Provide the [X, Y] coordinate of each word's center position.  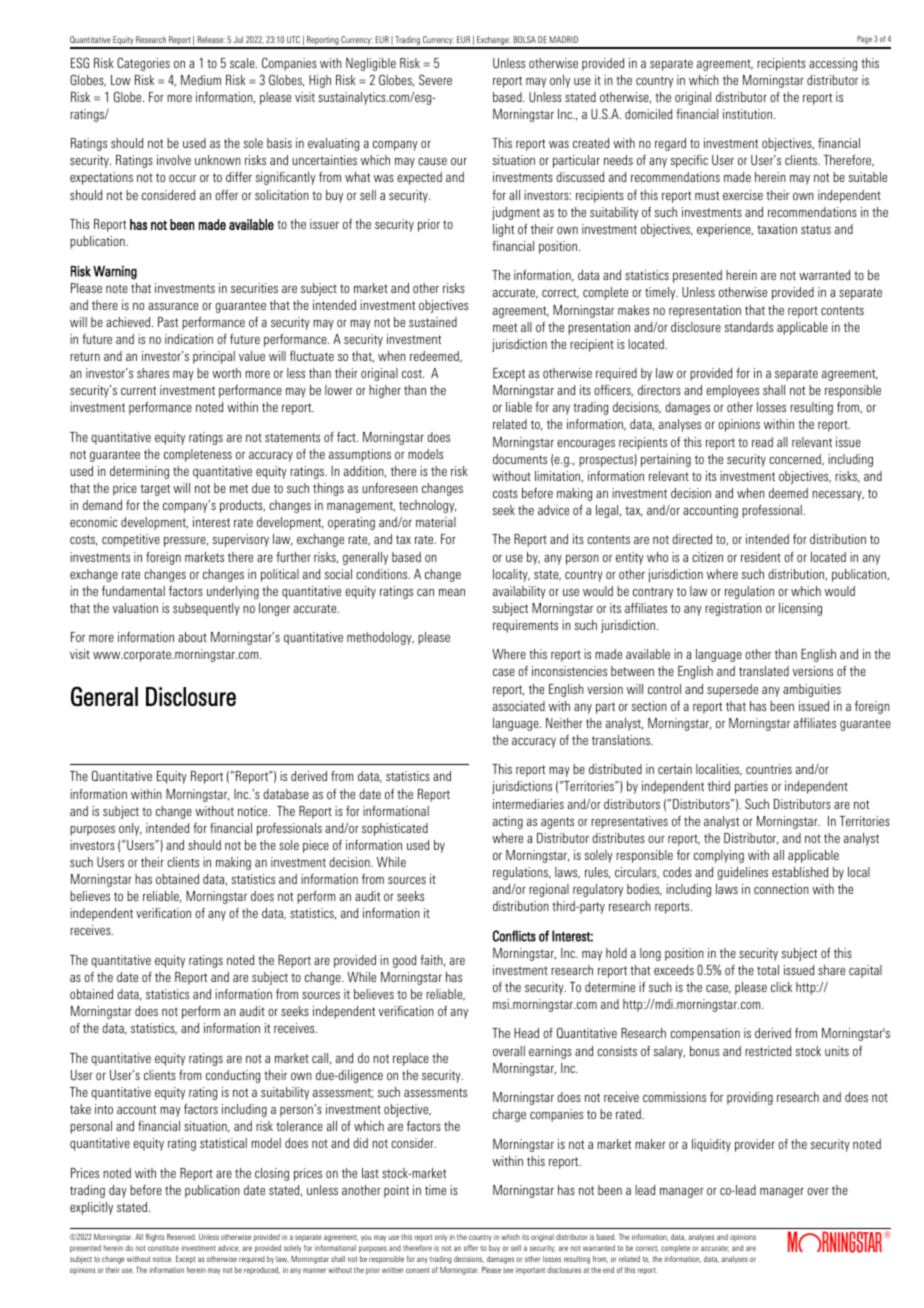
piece [316, 846]
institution [749, 114]
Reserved [181, 1237]
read [762, 442]
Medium [201, 80]
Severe [435, 79]
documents [520, 459]
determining [139, 472]
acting [508, 822]
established [800, 872]
